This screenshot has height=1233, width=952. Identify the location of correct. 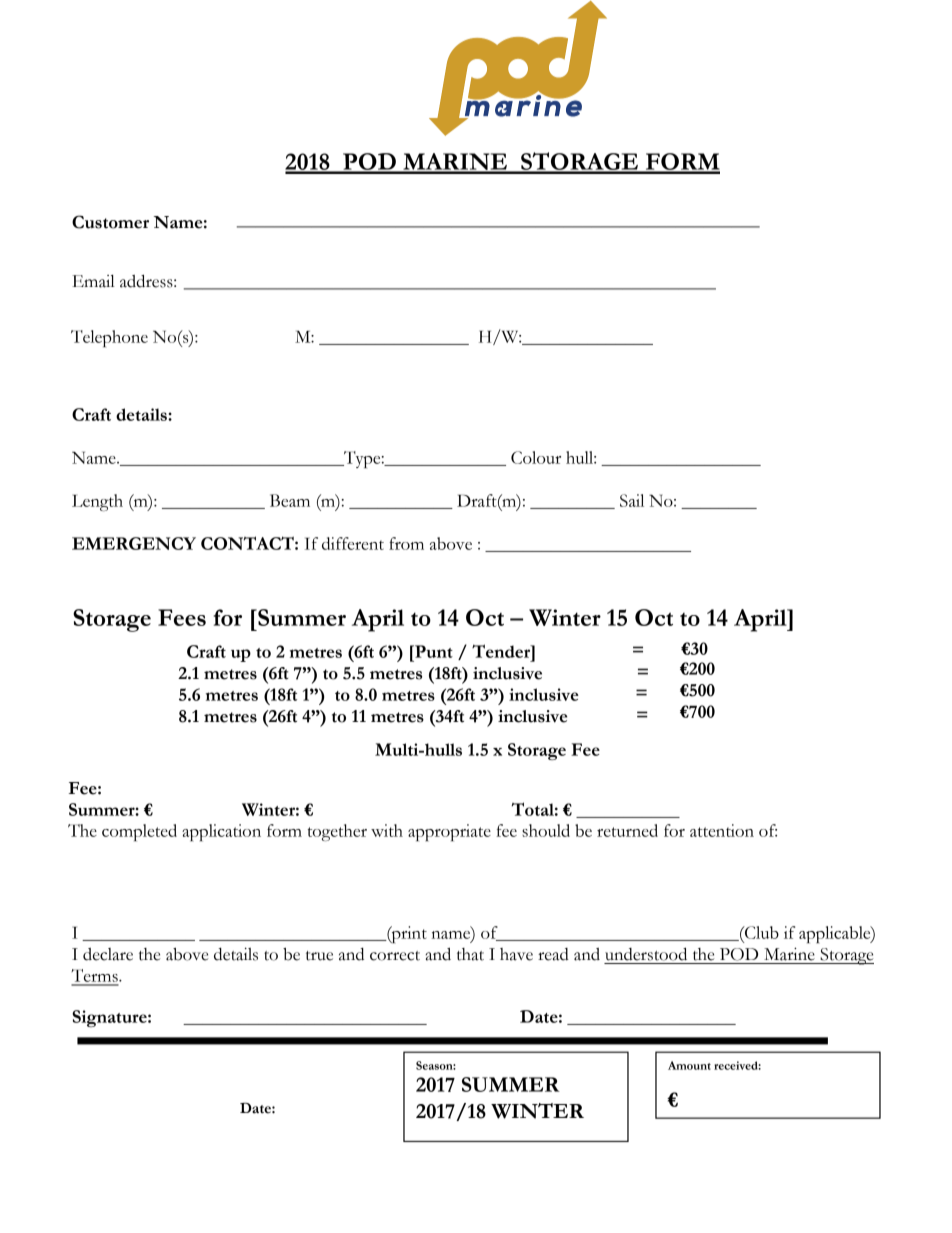
(395, 956).
